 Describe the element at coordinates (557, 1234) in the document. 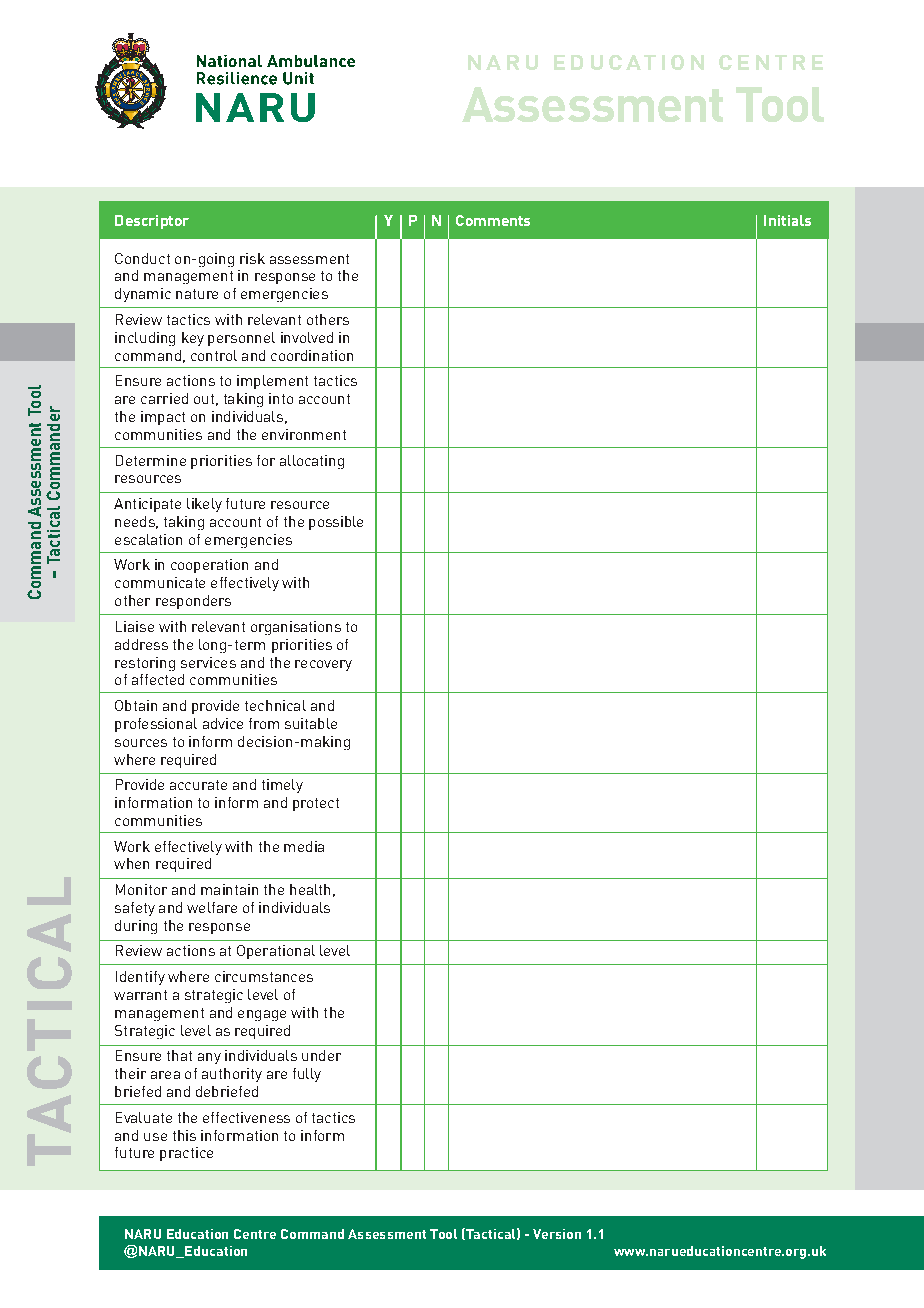

I see `Version` at that location.
